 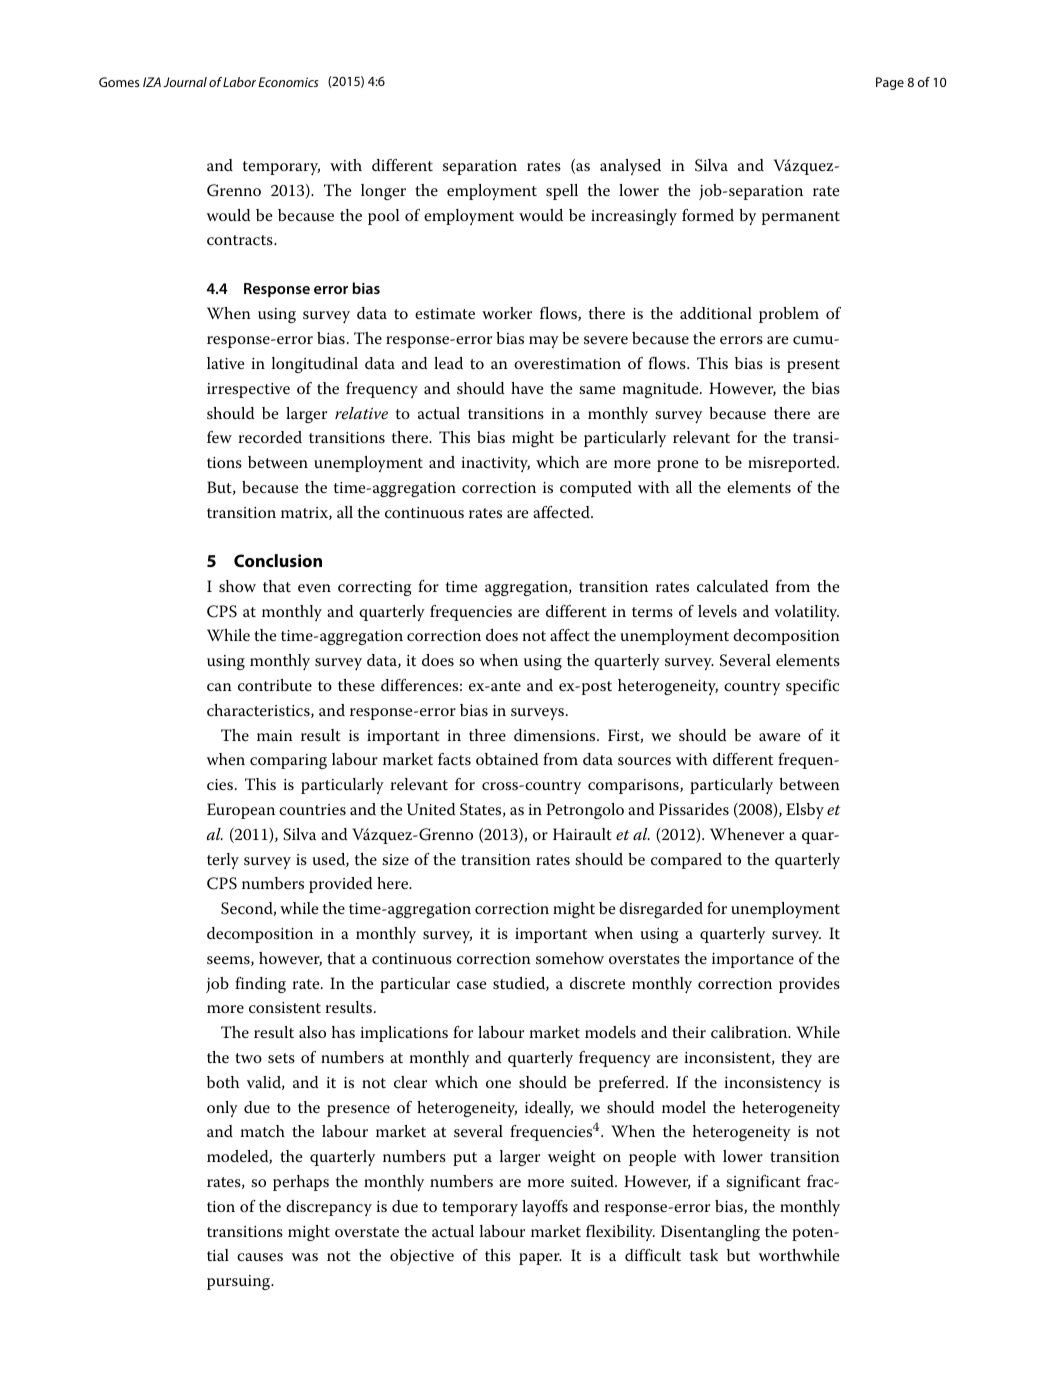 What do you see at coordinates (812, 687) in the document?
I see `specific` at bounding box center [812, 687].
